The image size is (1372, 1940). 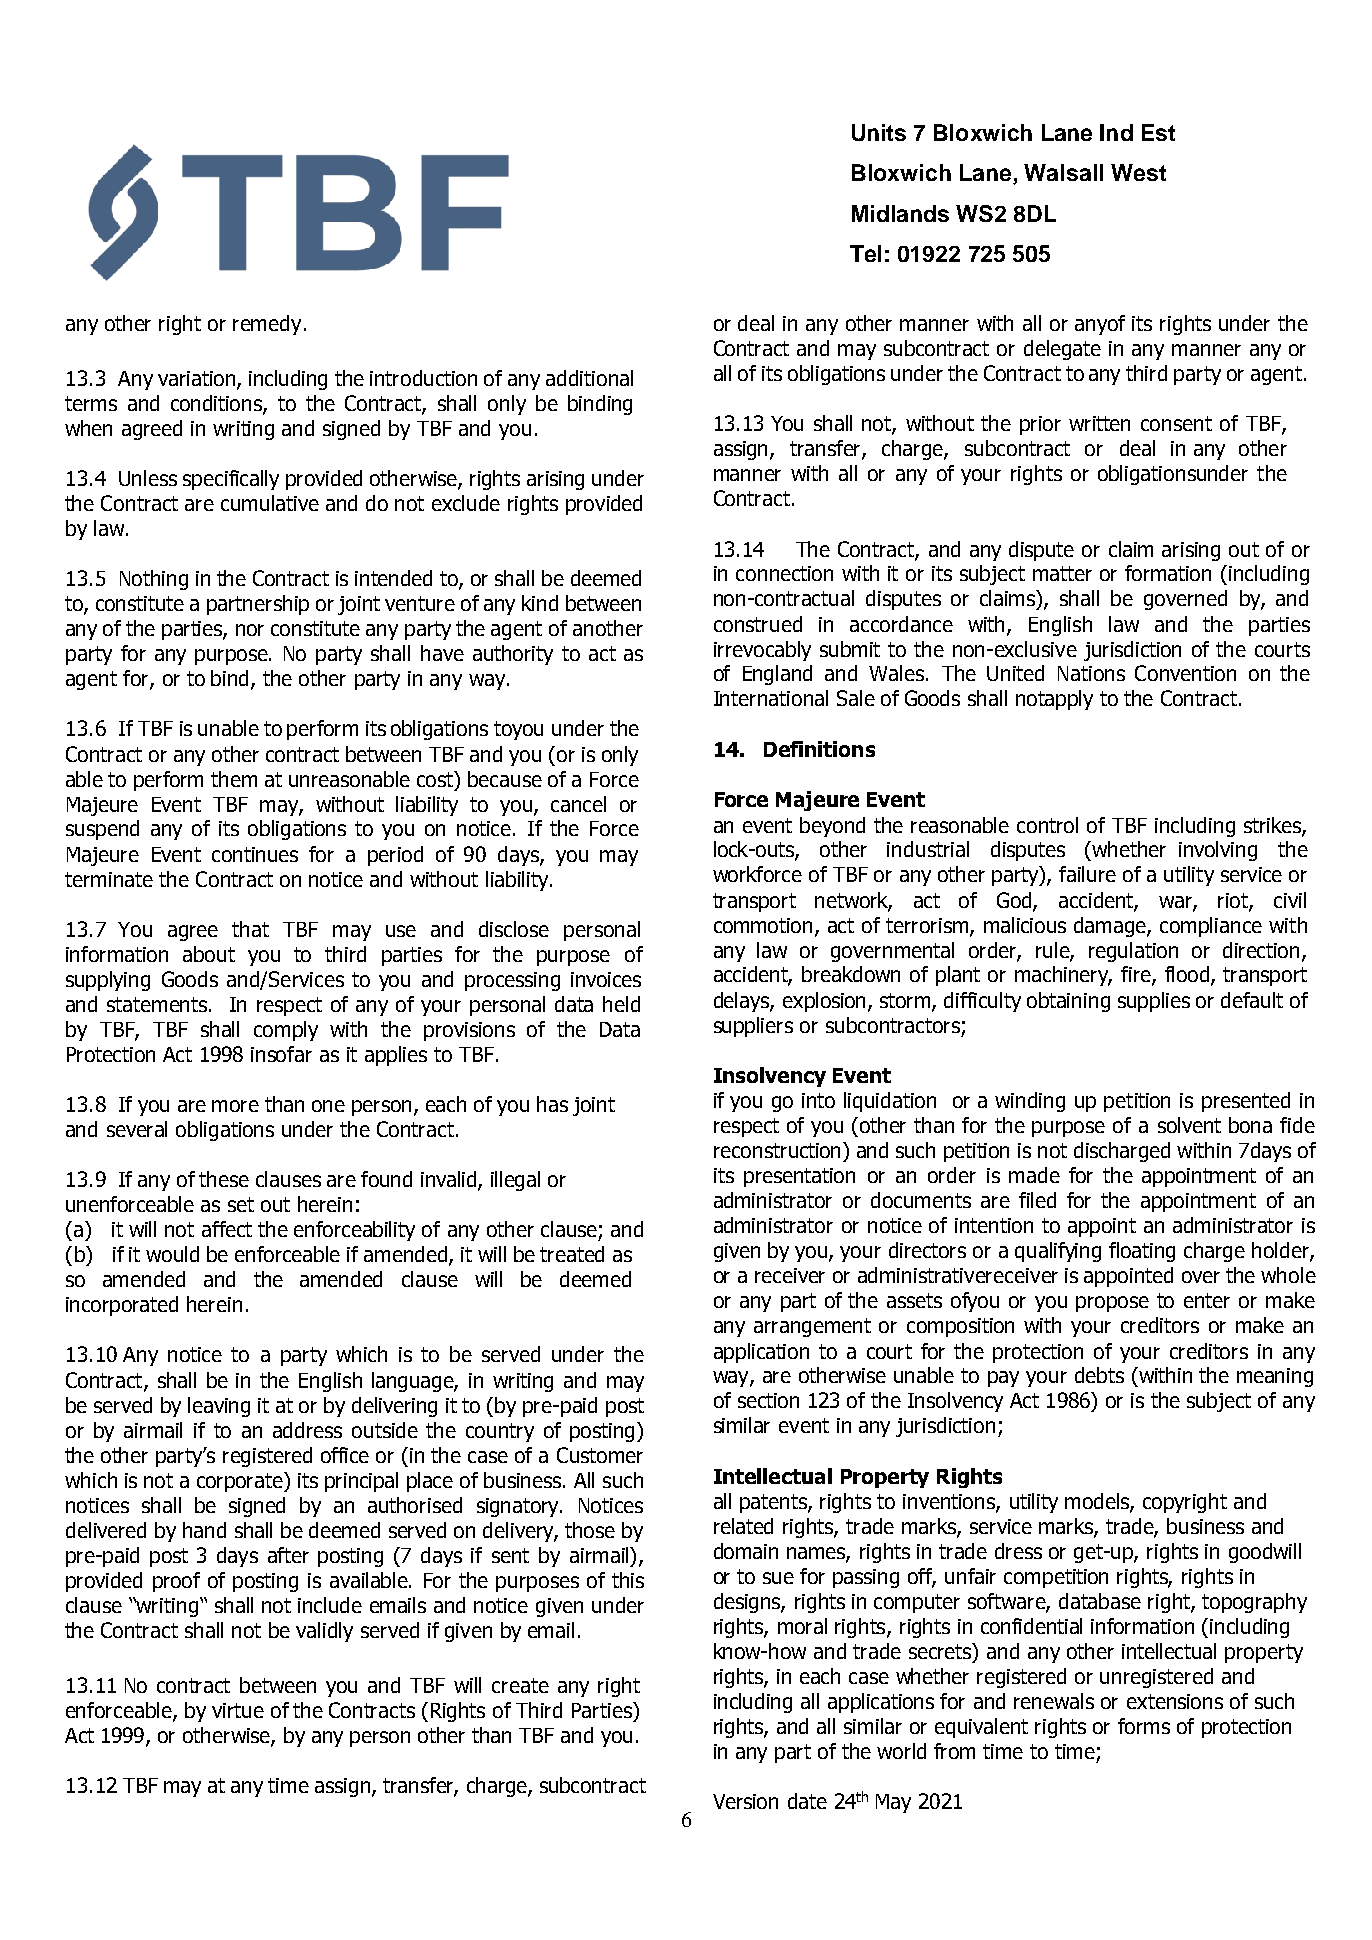 What do you see at coordinates (1138, 172) in the document?
I see `West` at bounding box center [1138, 172].
